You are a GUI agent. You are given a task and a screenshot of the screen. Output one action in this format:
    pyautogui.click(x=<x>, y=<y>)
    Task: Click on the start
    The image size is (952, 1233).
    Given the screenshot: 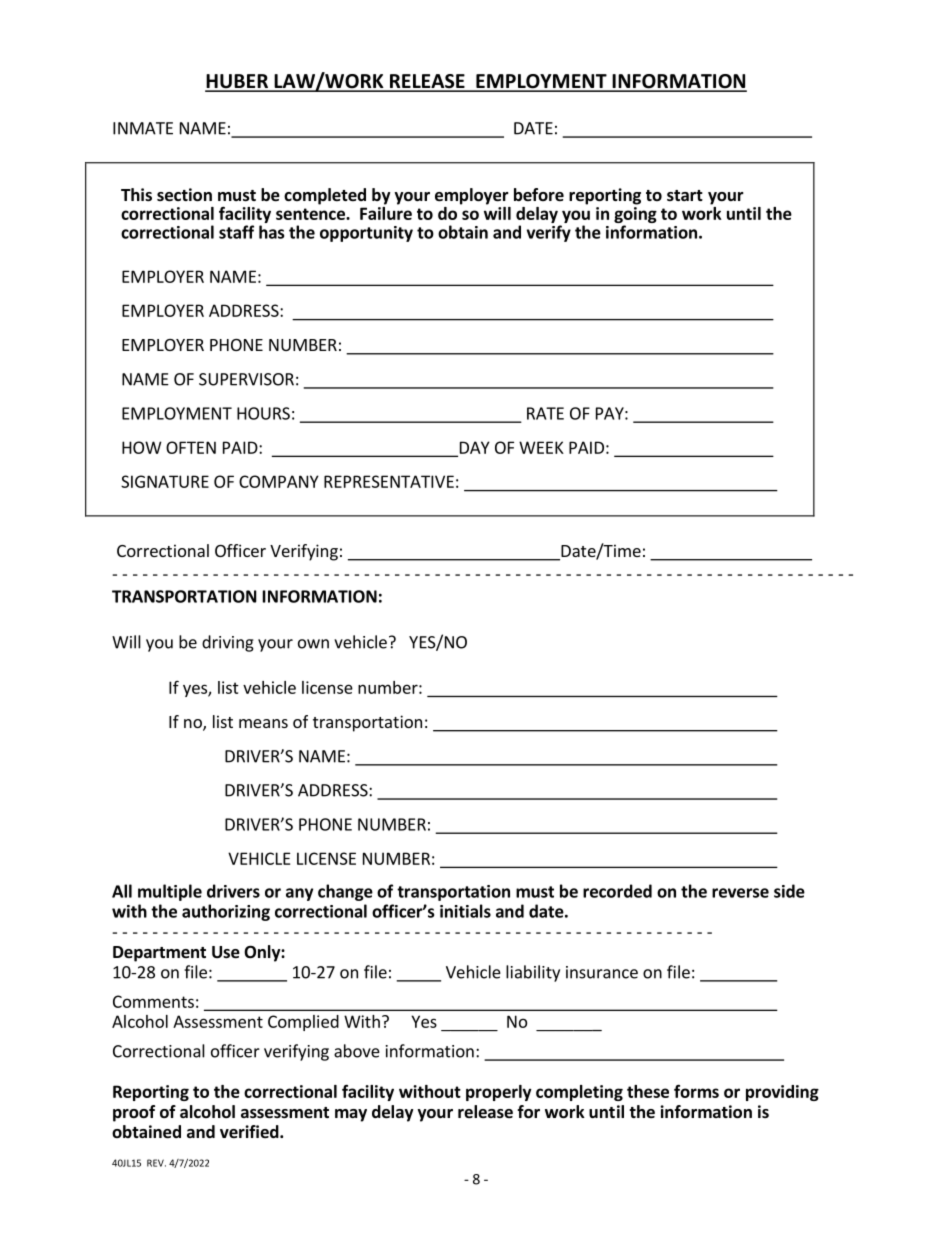 What is the action you would take?
    pyautogui.click(x=685, y=195)
